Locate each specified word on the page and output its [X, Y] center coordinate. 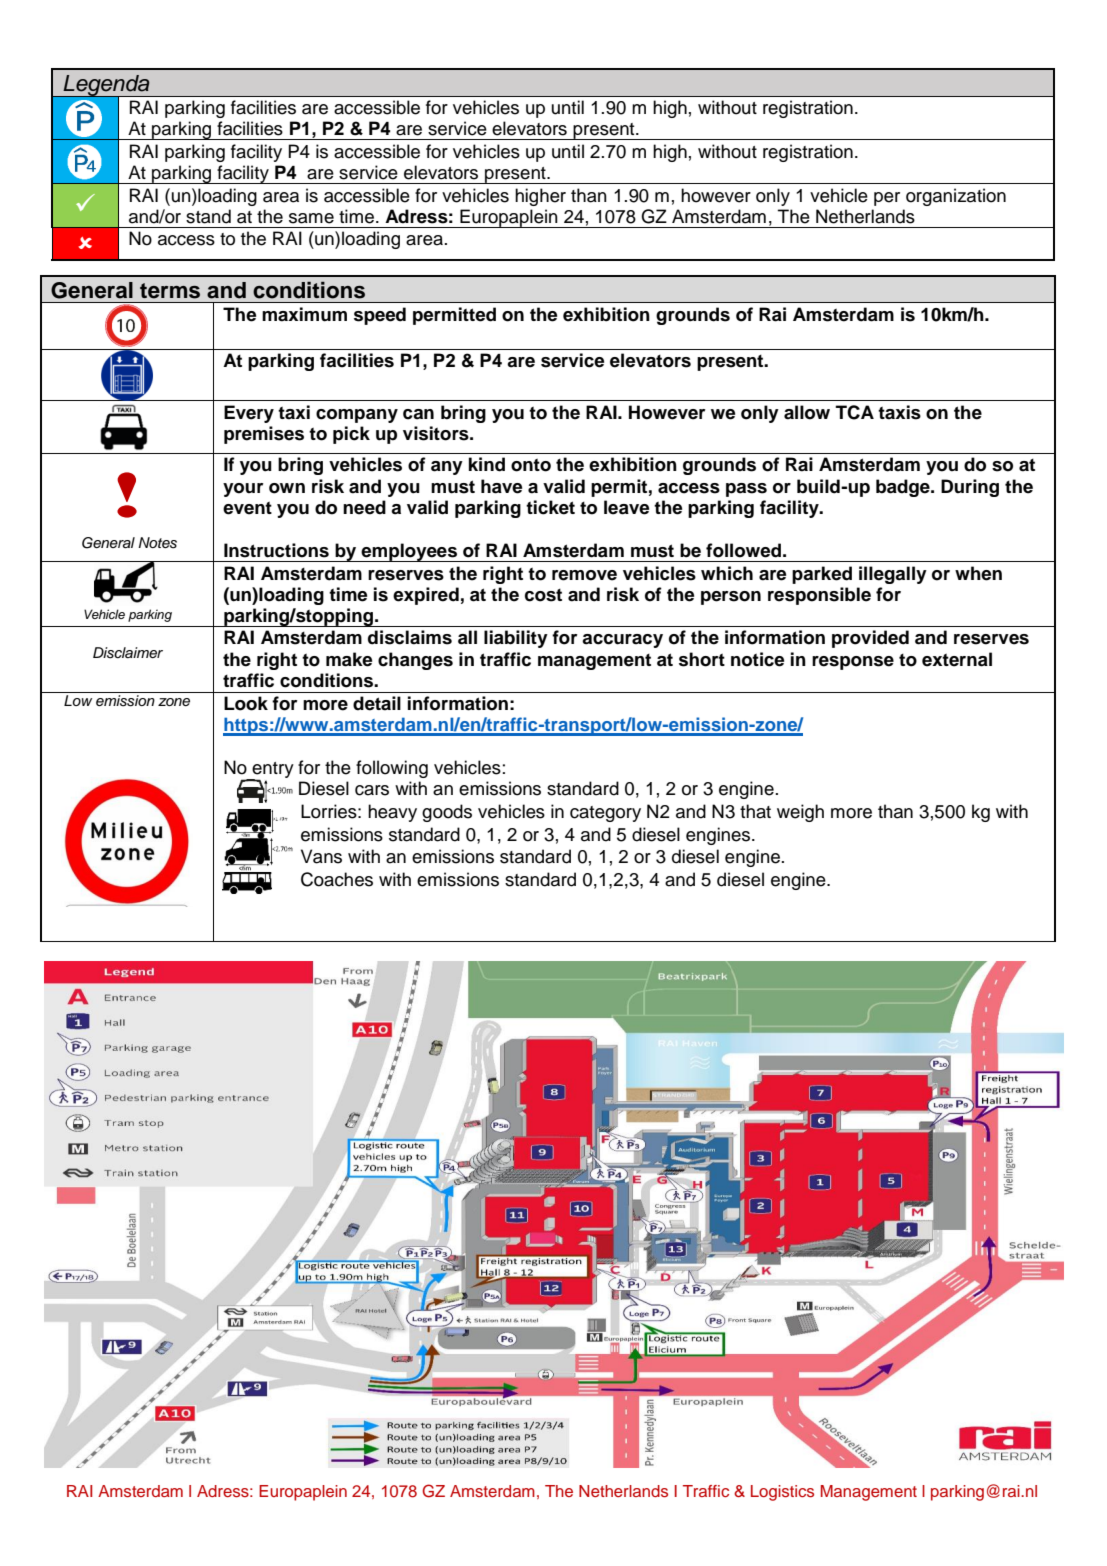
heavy [392, 813]
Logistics [782, 1493]
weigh [800, 813]
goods [447, 813]
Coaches [337, 879]
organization [956, 197]
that [755, 811]
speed [380, 316]
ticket [550, 507]
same [311, 218]
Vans [321, 856]
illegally [893, 575]
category [605, 814]
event [247, 508]
